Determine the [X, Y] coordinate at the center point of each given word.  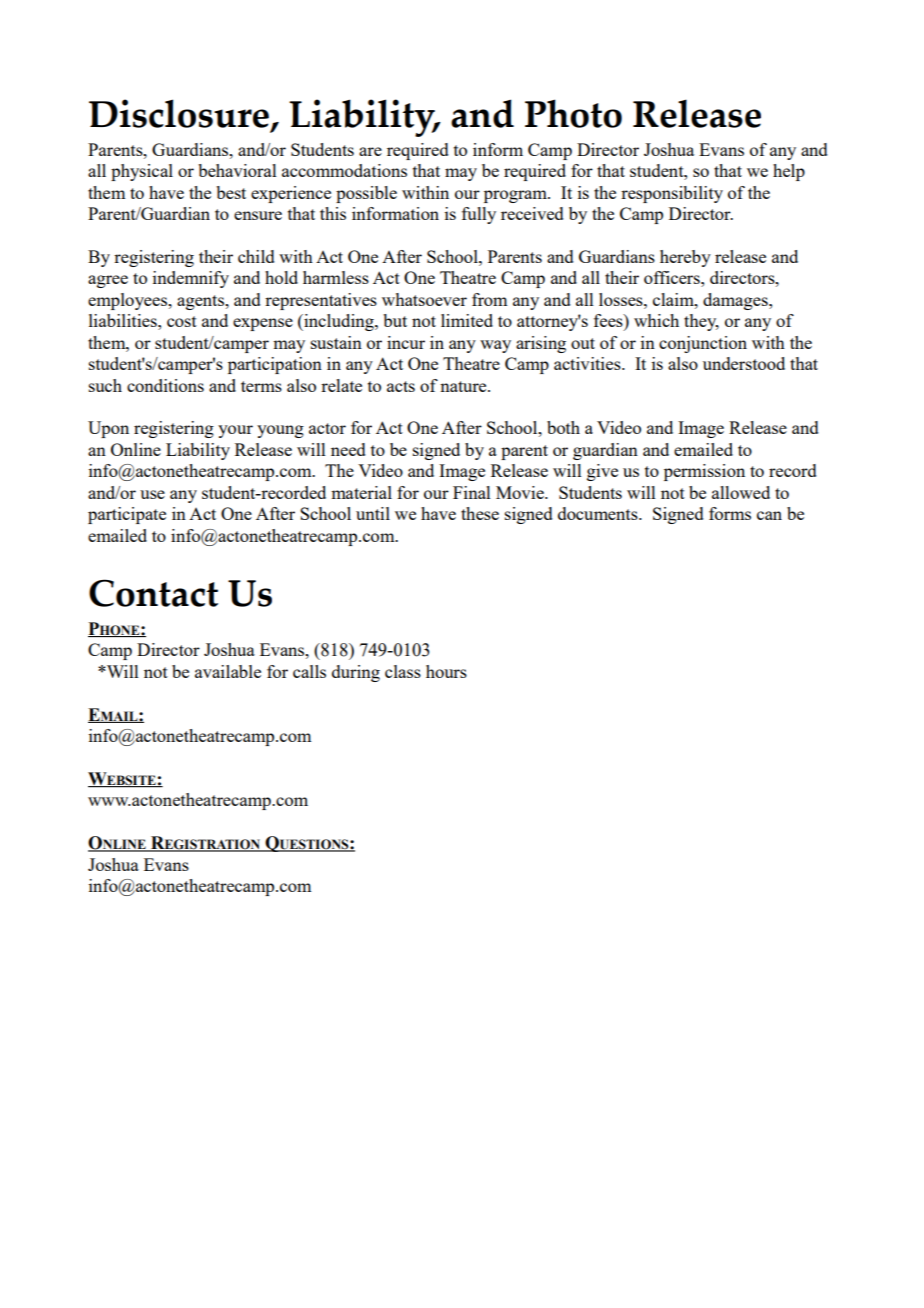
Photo [573, 113]
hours [446, 671]
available [228, 671]
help [789, 172]
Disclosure [180, 115]
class [403, 671]
